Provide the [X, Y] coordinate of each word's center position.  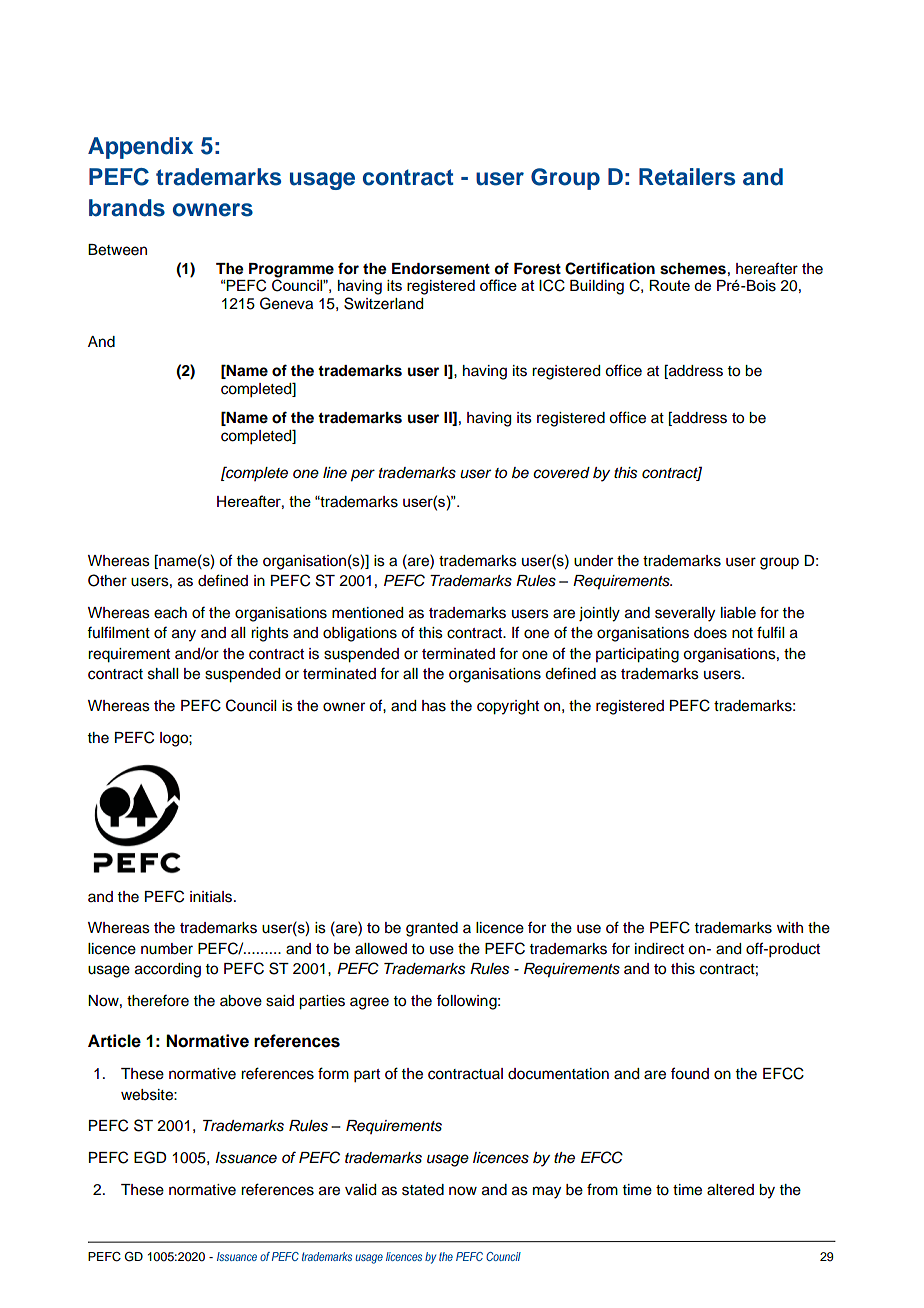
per [363, 475]
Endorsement [441, 269]
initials [212, 897]
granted [432, 929]
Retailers [687, 177]
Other [107, 580]
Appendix [140, 148]
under [593, 561]
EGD [150, 1157]
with [790, 927]
